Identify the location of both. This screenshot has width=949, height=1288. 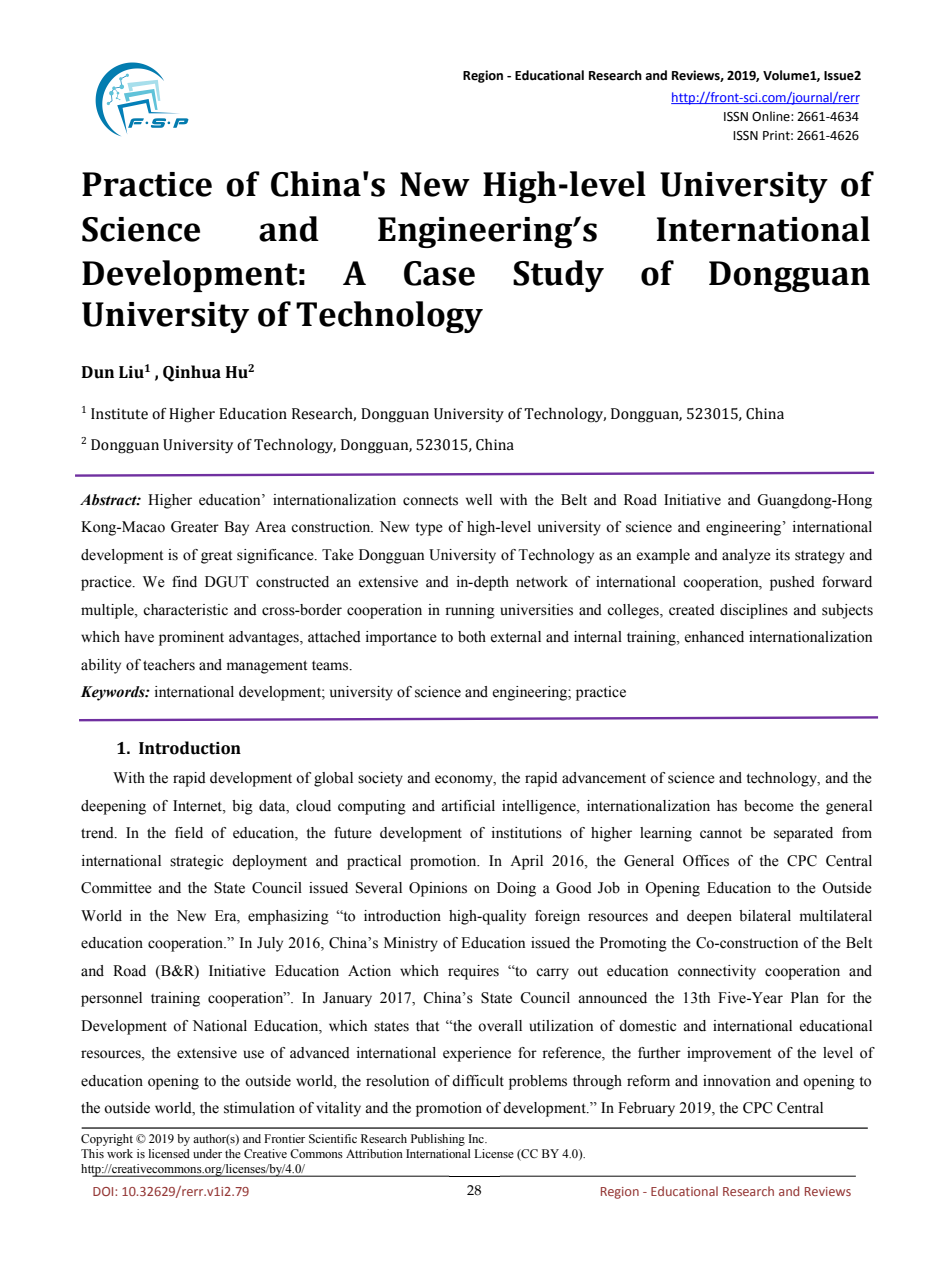
(472, 637).
